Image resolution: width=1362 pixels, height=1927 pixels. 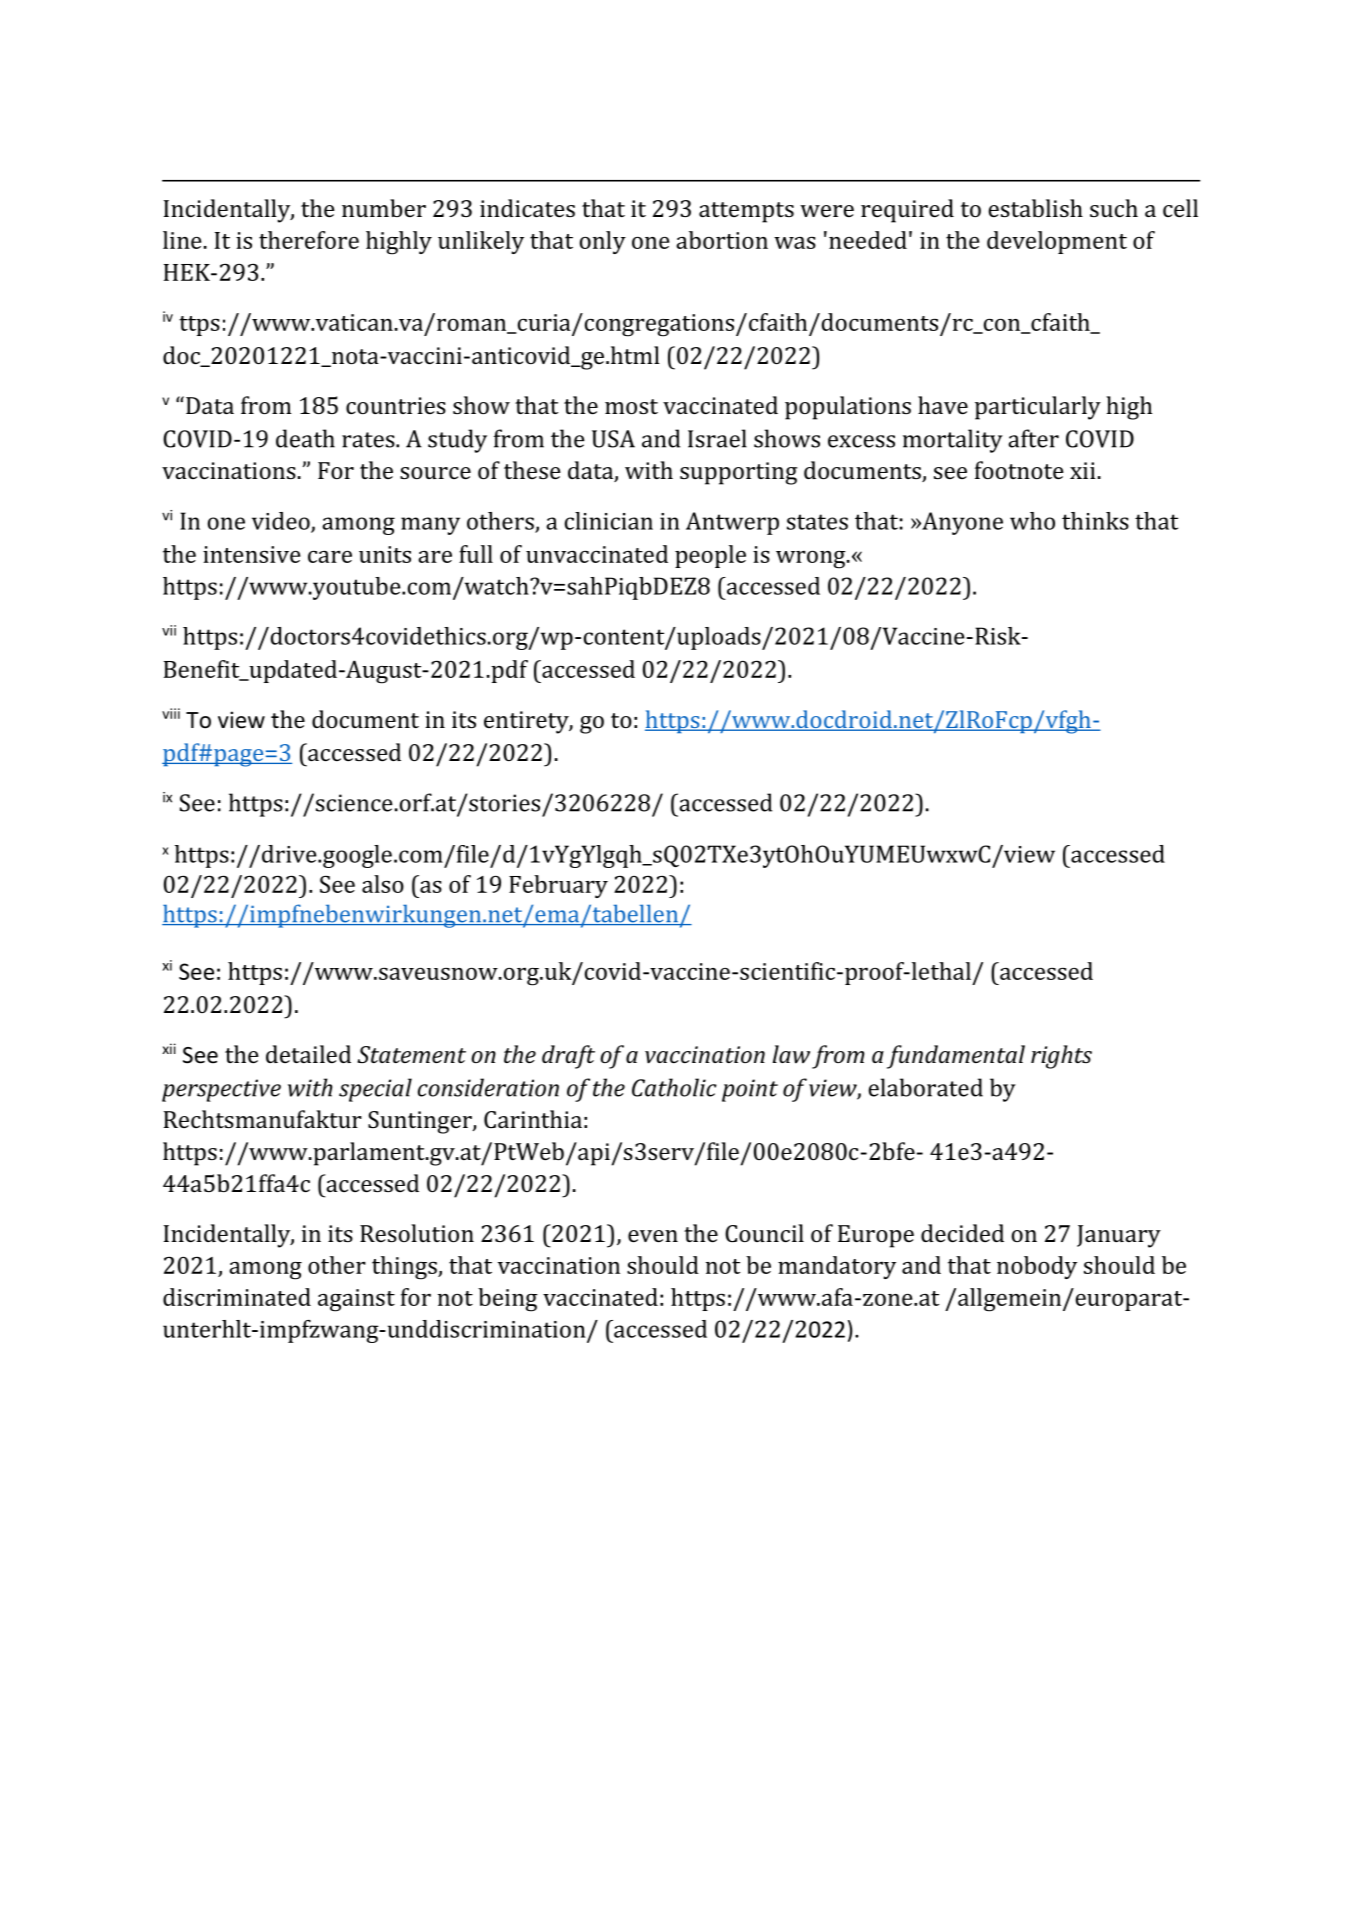 I want to click on therefore, so click(x=309, y=240).
